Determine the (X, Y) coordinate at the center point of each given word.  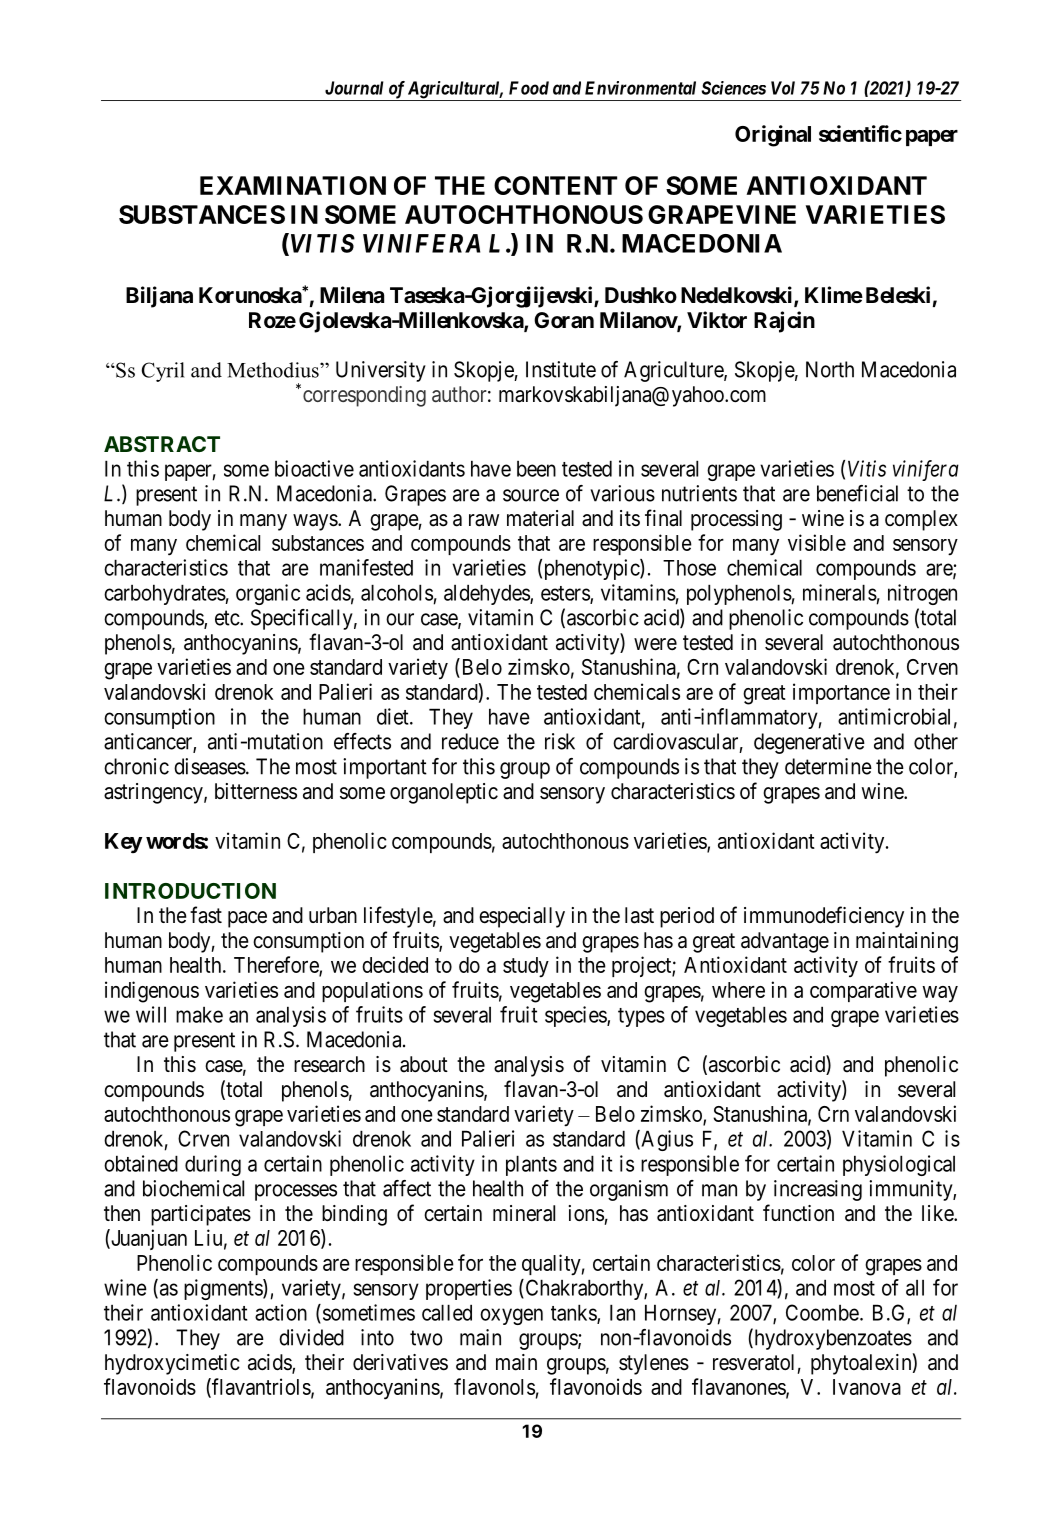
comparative (863, 991)
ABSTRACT (162, 444)
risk (560, 741)
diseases (210, 766)
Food (529, 88)
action (281, 1312)
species (576, 1016)
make (199, 1015)
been (536, 469)
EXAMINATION (293, 185)
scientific (860, 133)
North (830, 369)
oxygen (511, 1316)
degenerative (809, 743)
